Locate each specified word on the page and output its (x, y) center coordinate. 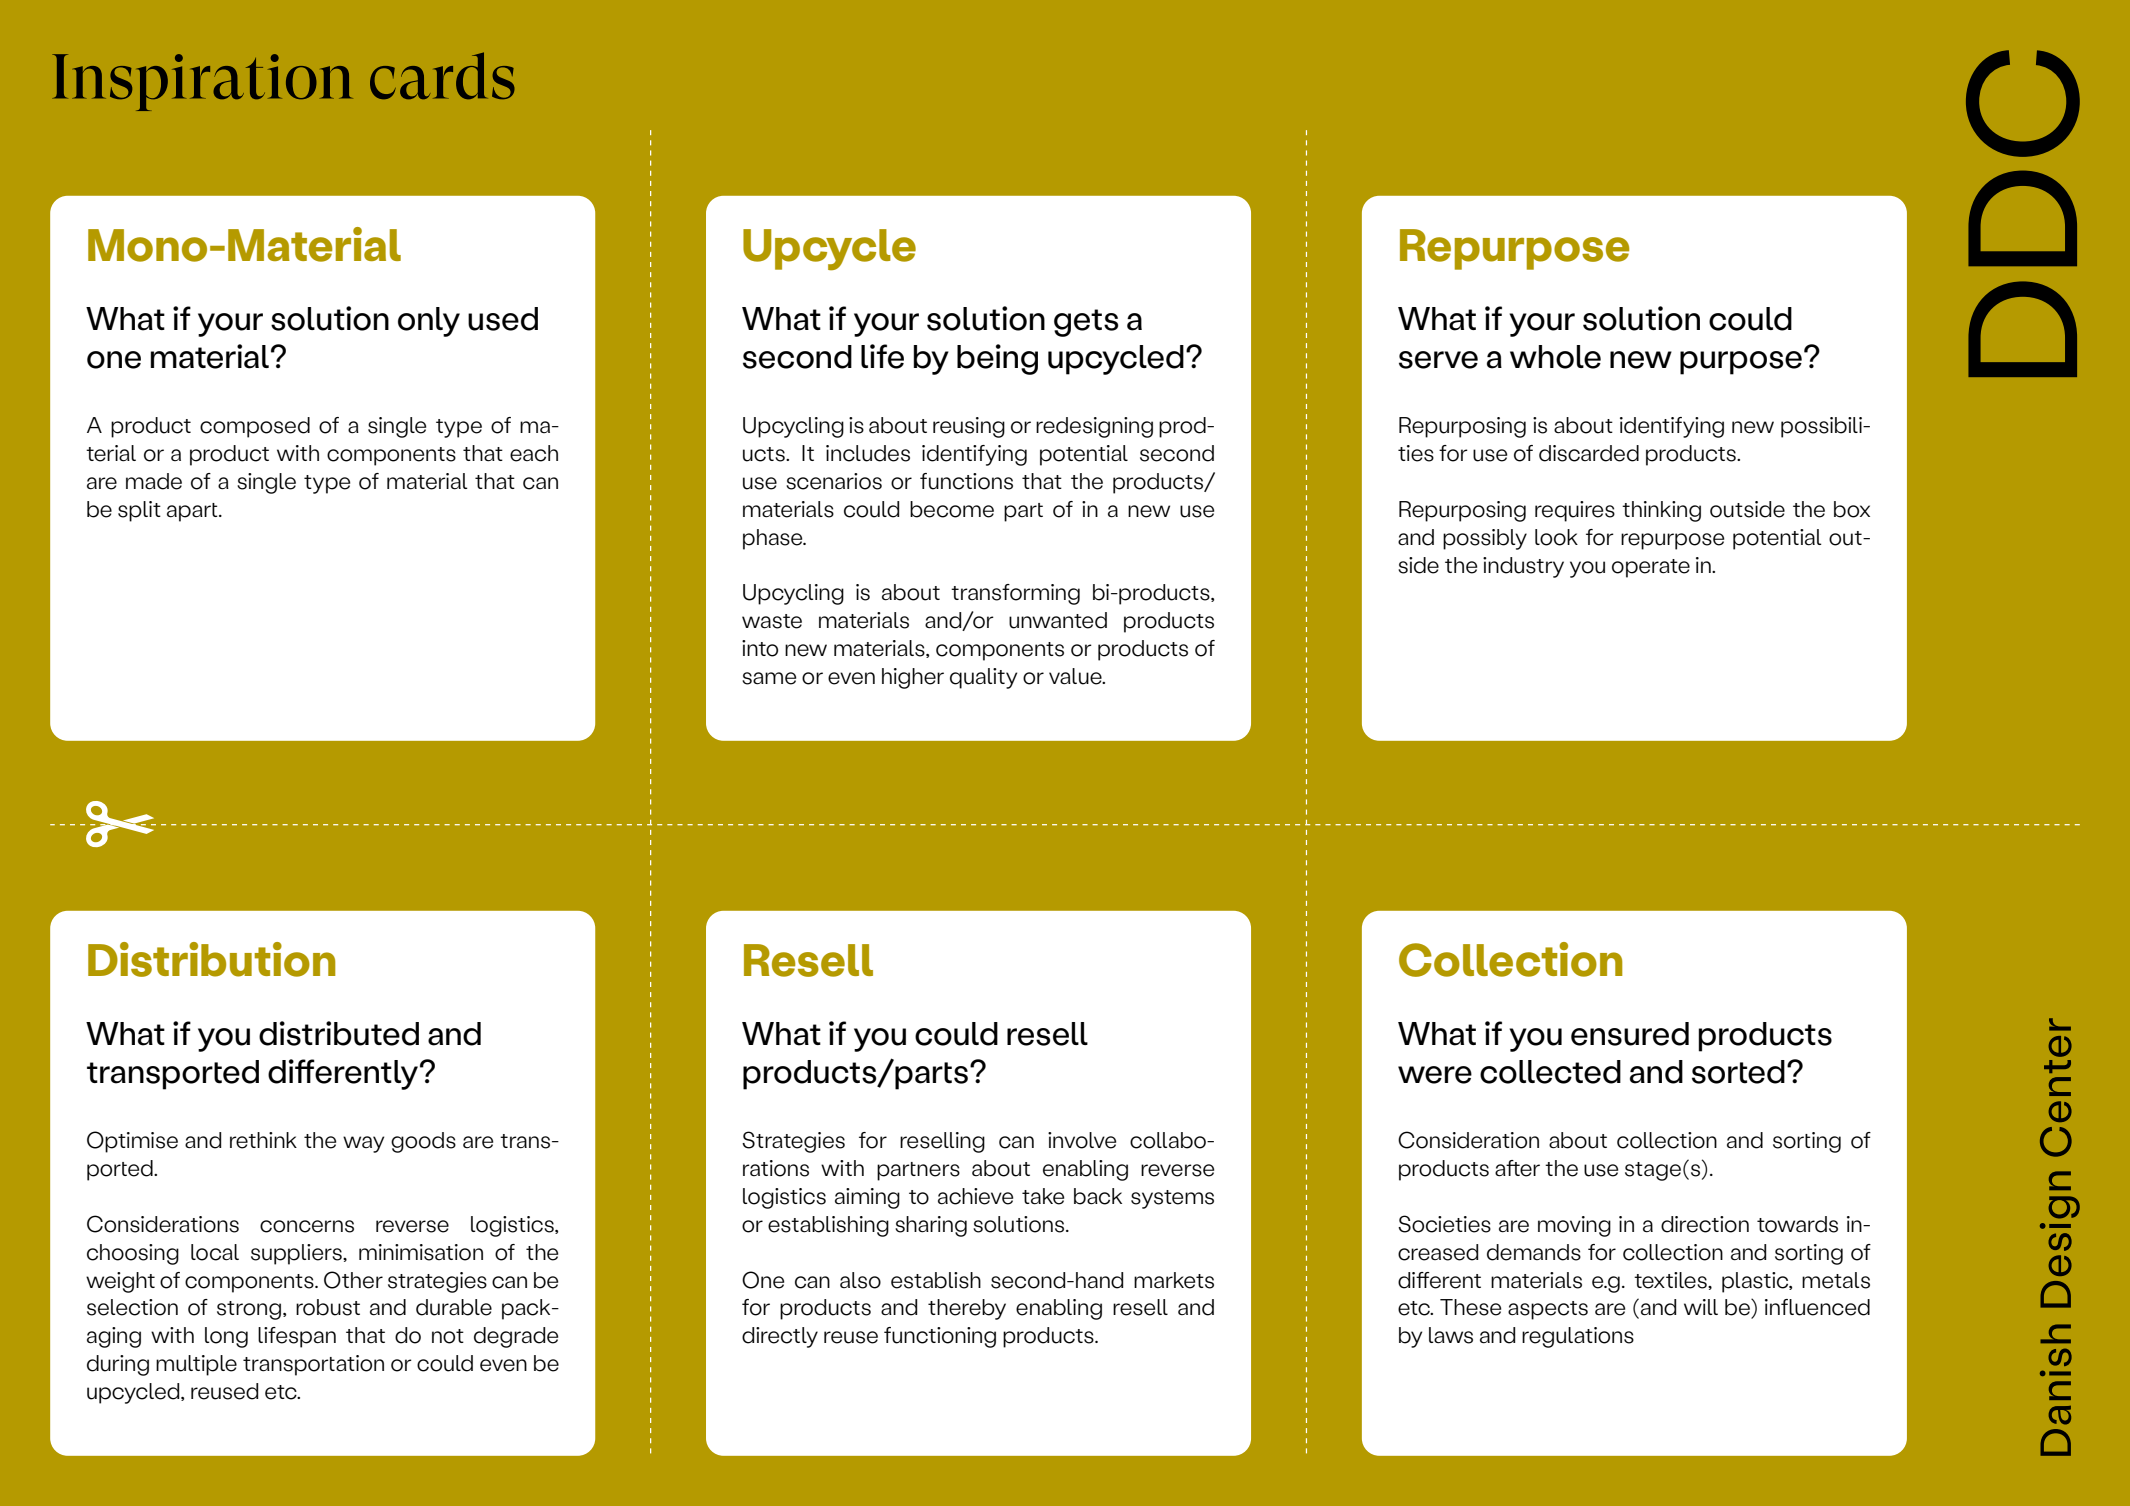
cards (442, 75)
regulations (1578, 1337)
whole (1555, 357)
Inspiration (202, 82)
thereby (967, 1309)
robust (328, 1307)
